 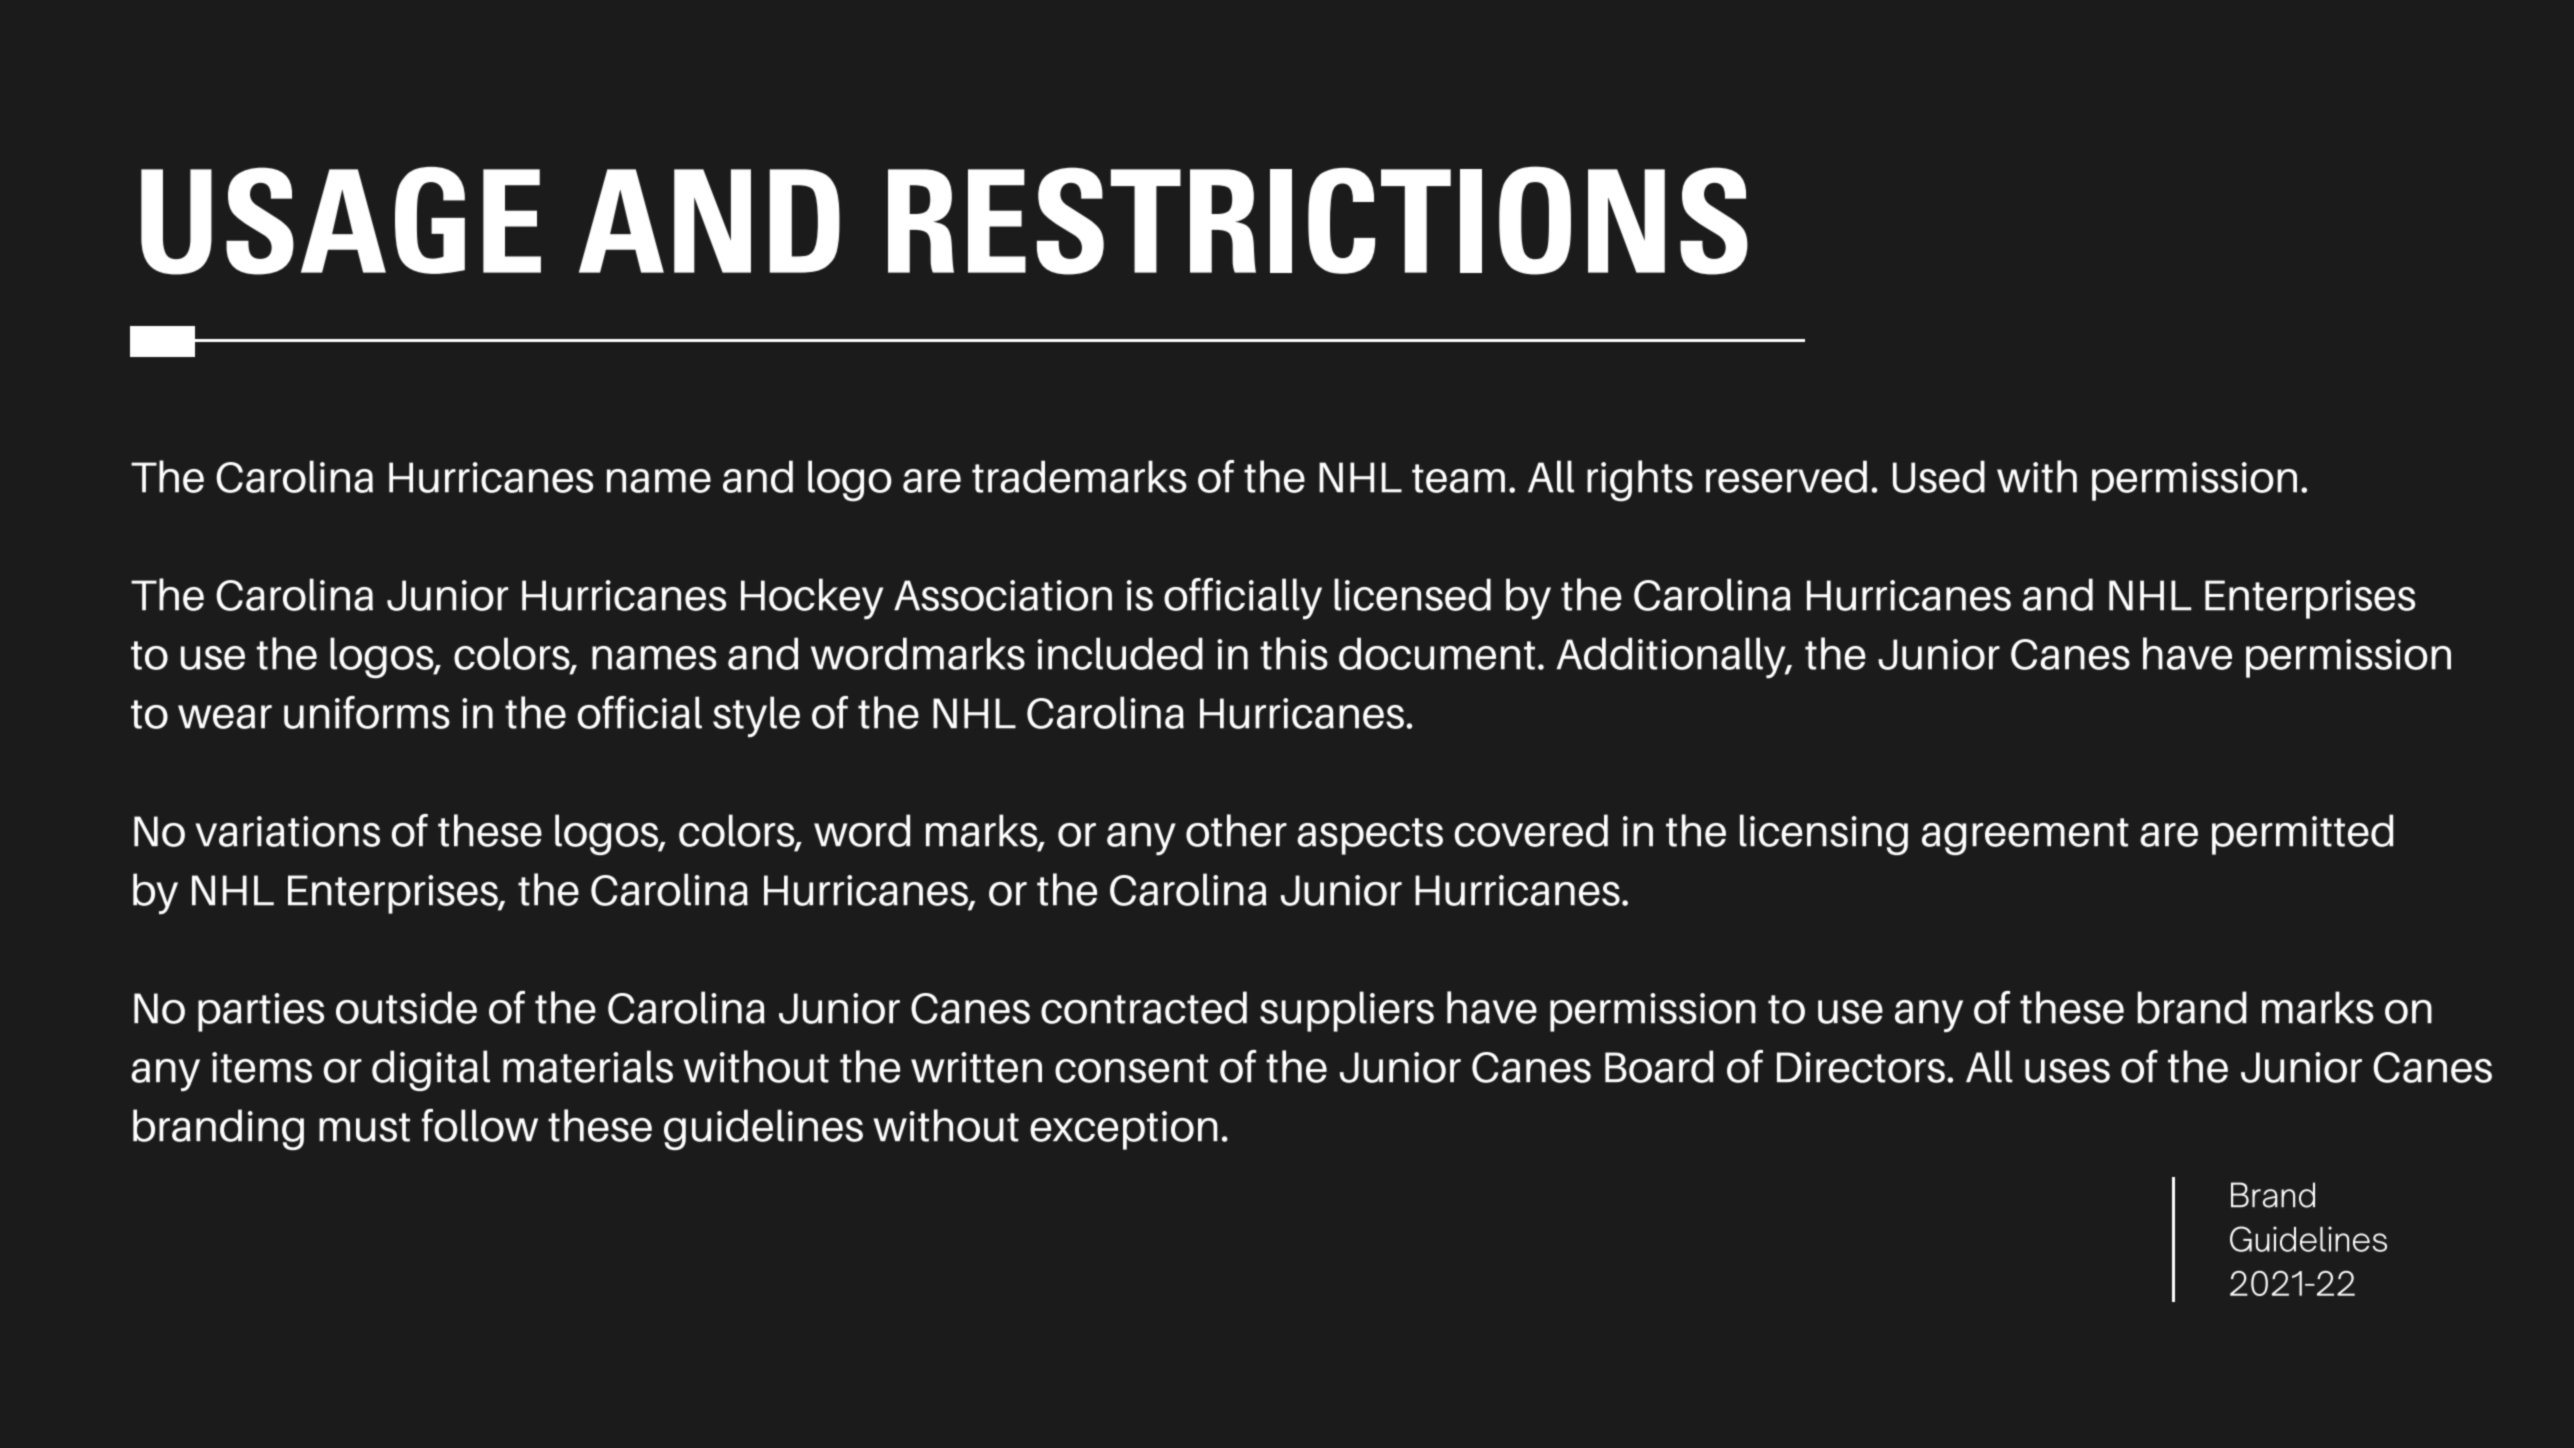 I want to click on exception, so click(x=1124, y=1130).
